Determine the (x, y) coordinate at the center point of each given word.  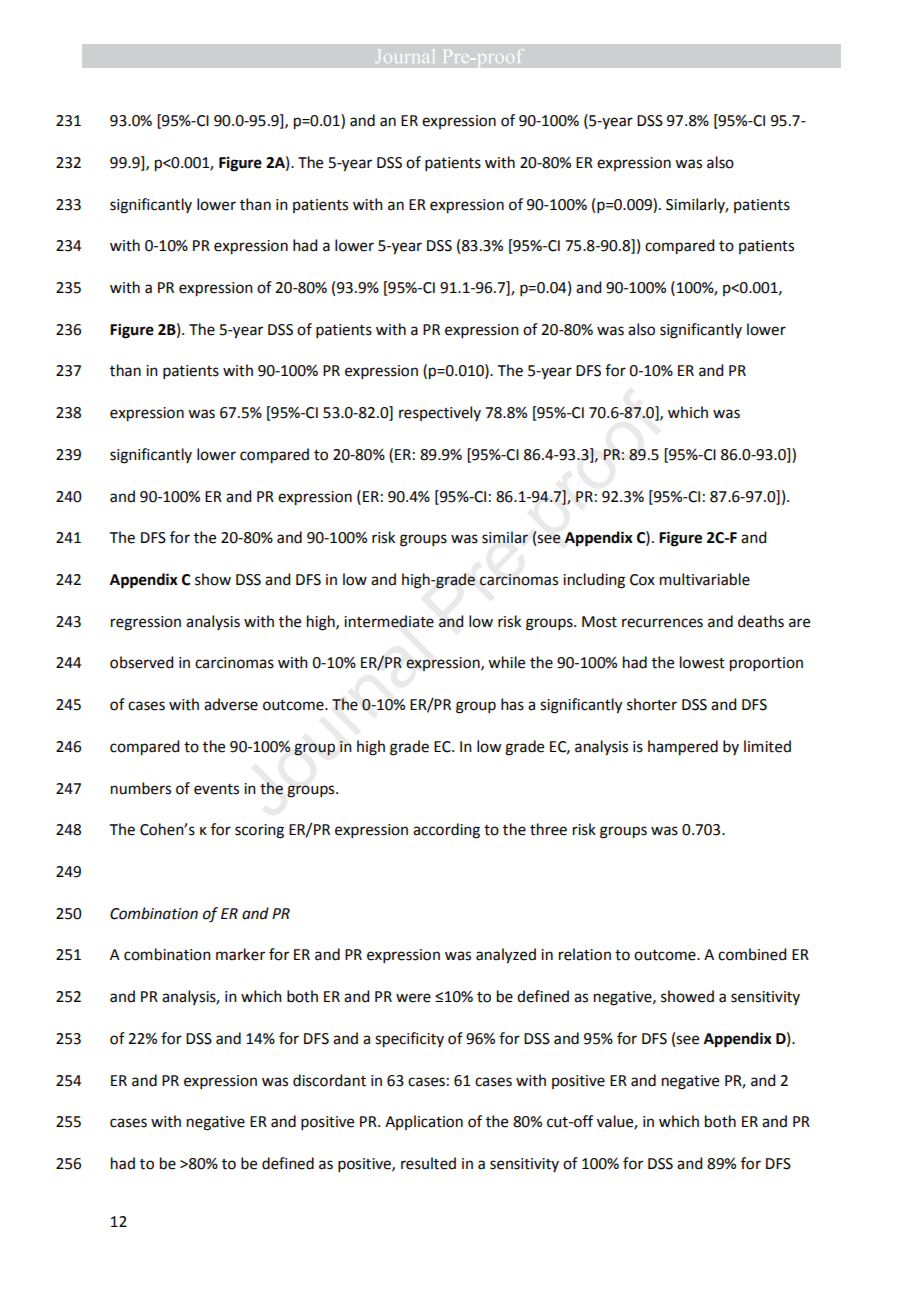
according (446, 831)
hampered (683, 748)
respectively (440, 413)
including (594, 581)
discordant (329, 1080)
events (216, 789)
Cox (642, 580)
